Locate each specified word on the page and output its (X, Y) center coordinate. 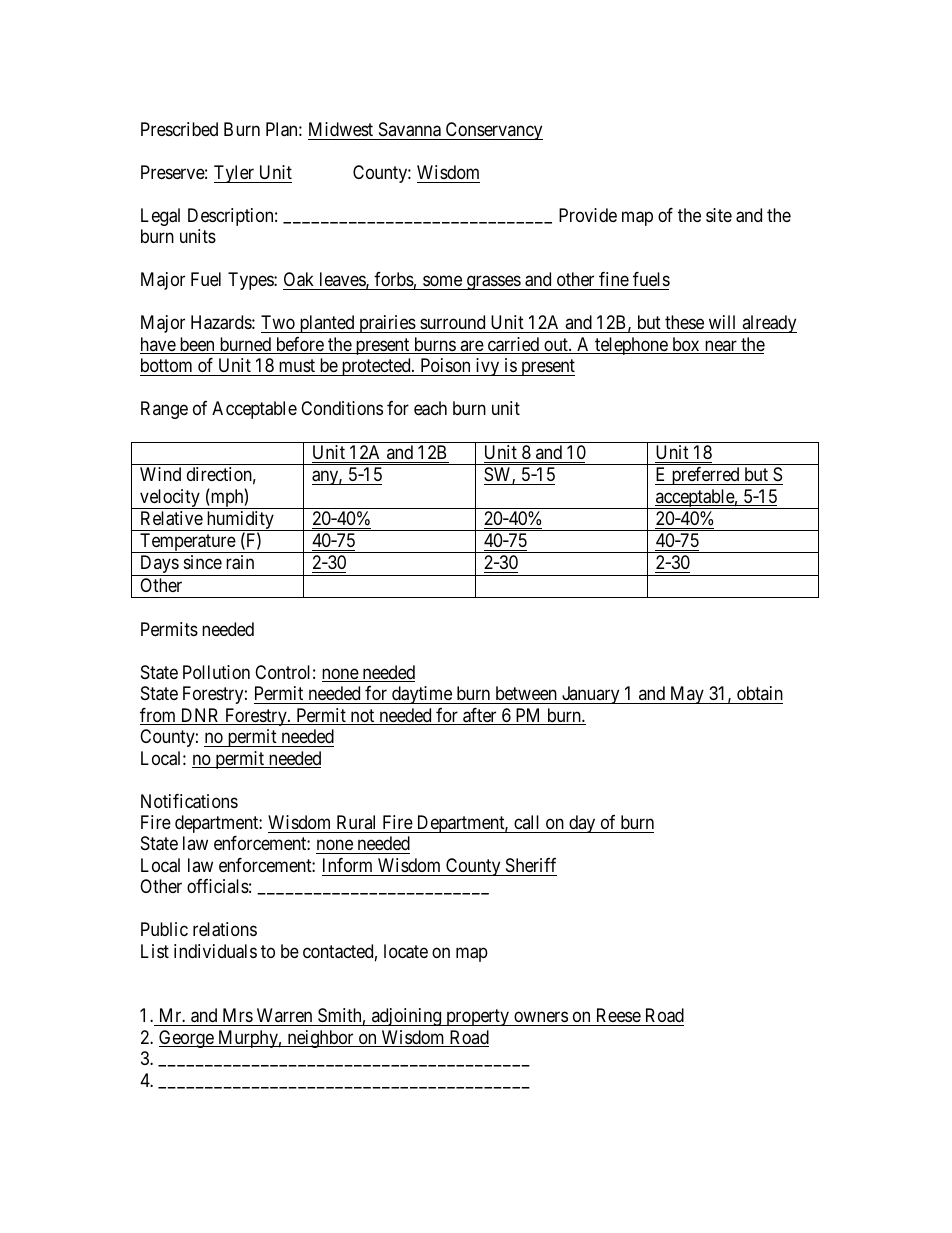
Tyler (235, 174)
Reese (617, 1017)
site (719, 215)
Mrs (237, 1017)
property (477, 1018)
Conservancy (493, 131)
